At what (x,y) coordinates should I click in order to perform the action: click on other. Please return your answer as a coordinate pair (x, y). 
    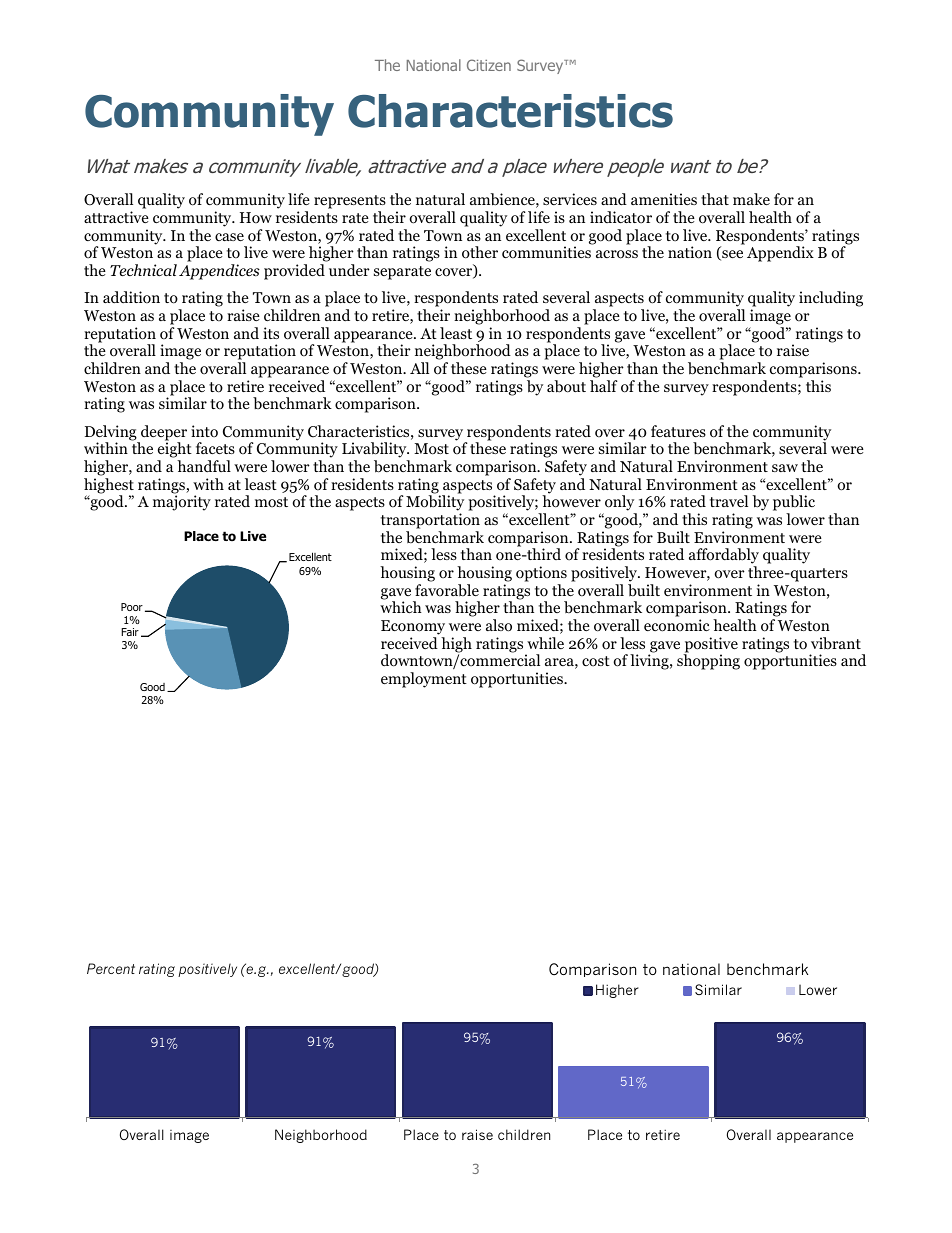
    Looking at the image, I should click on (480, 252).
